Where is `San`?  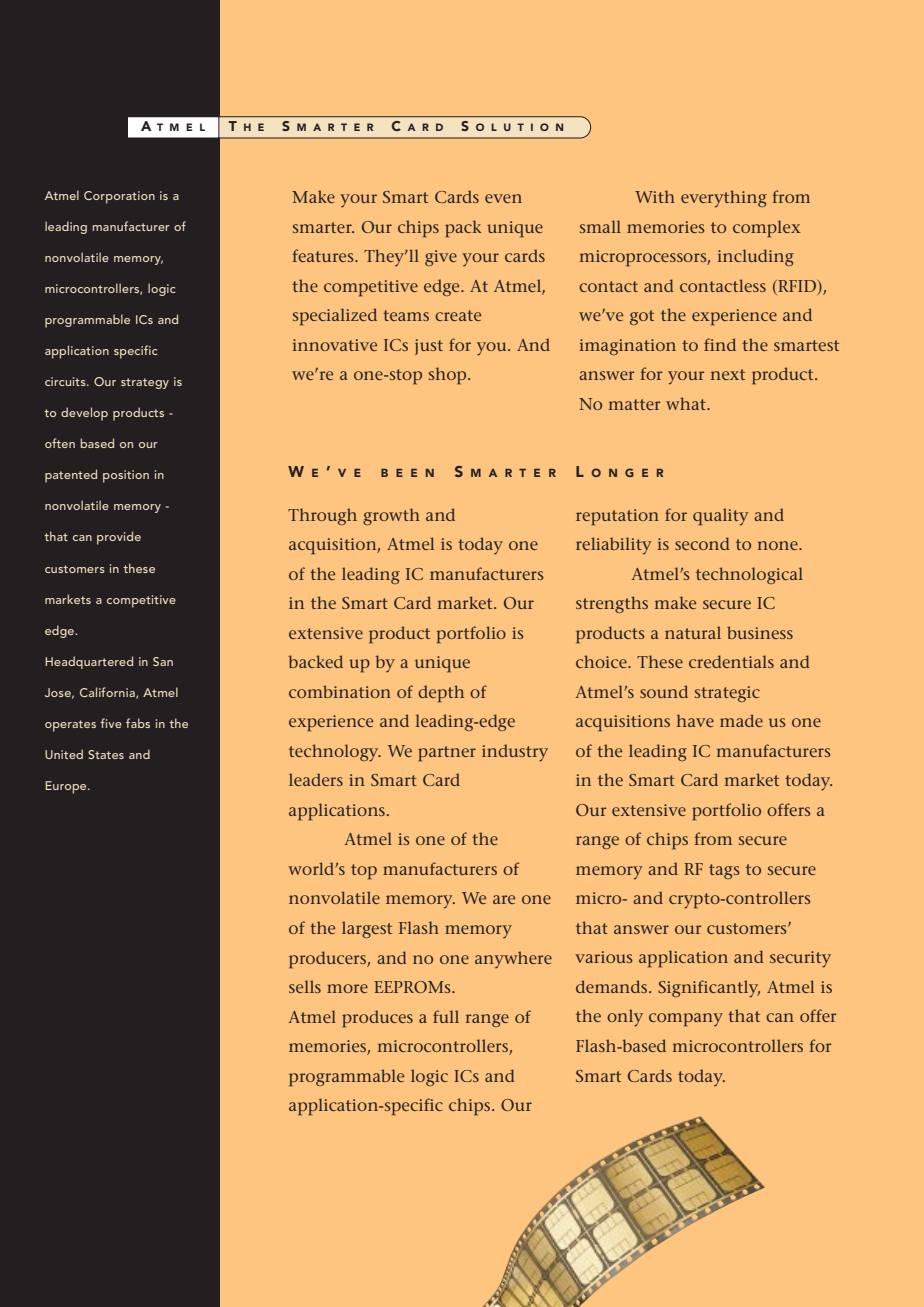 San is located at coordinates (163, 661).
